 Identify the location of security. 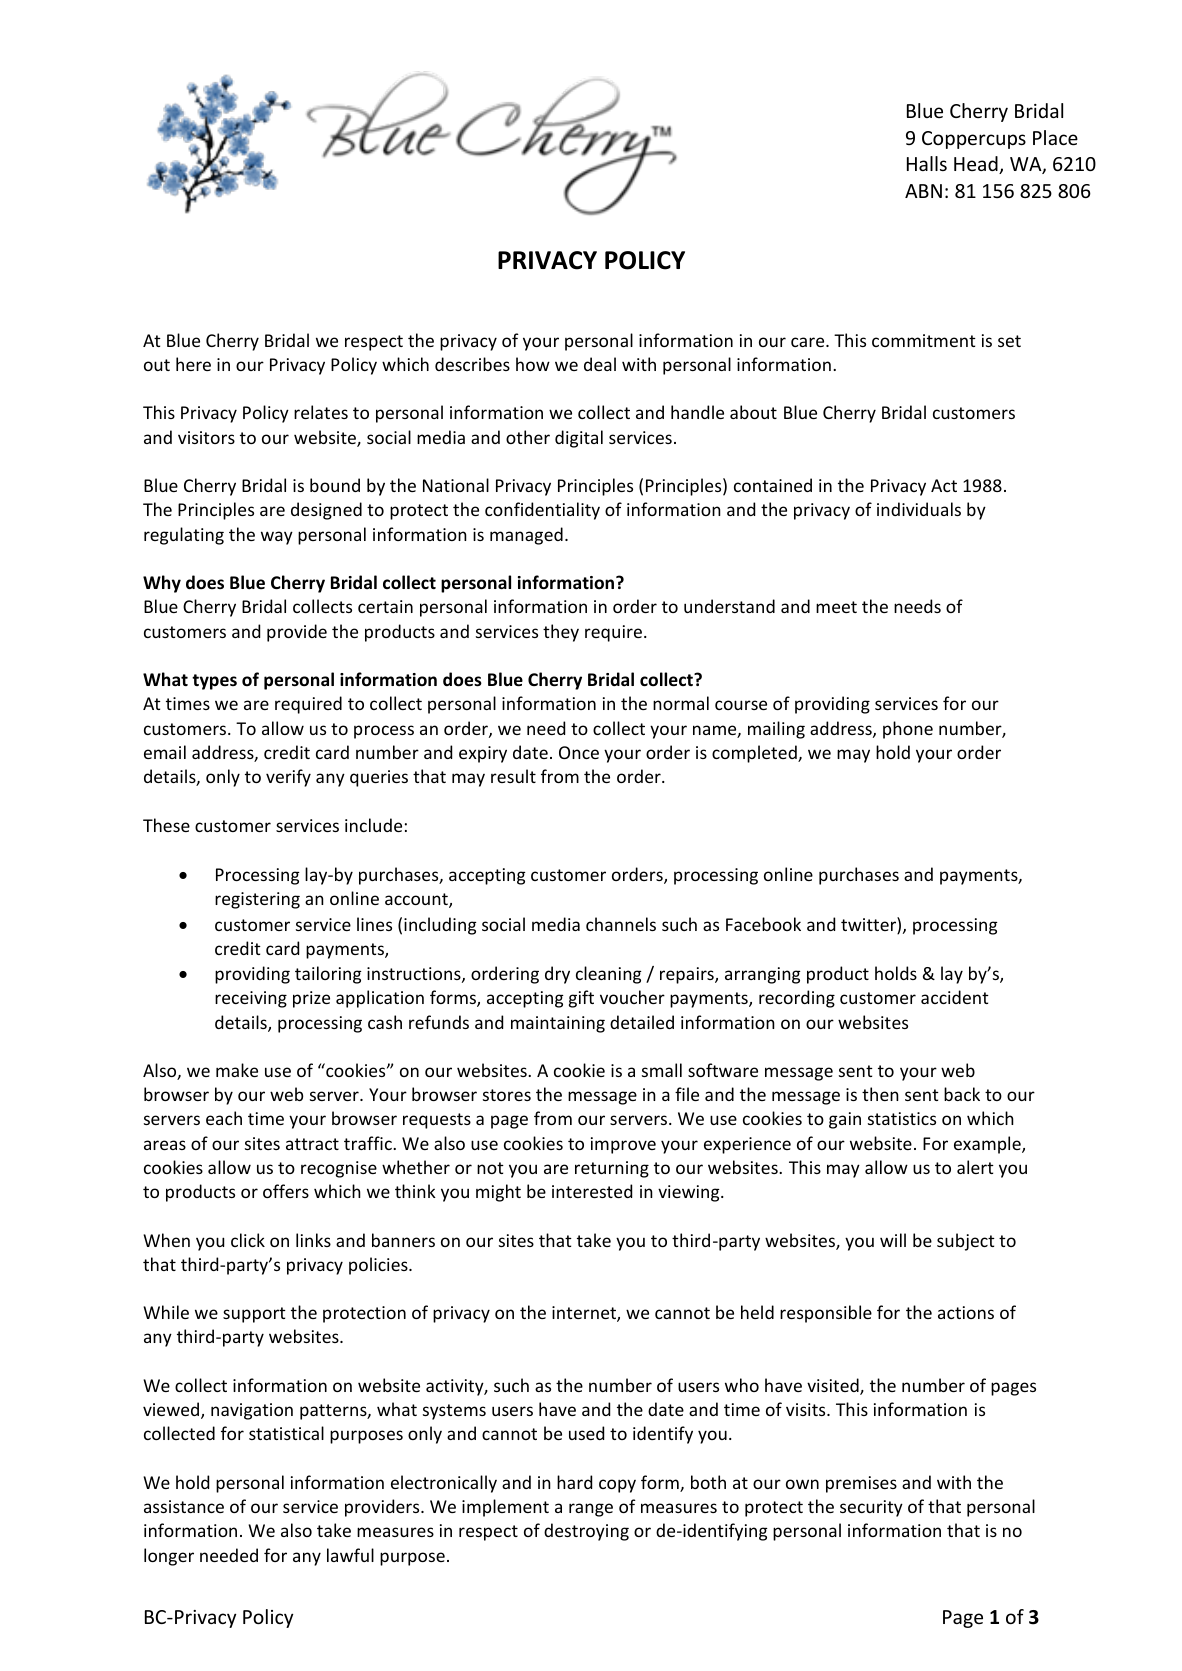
(871, 1508).
